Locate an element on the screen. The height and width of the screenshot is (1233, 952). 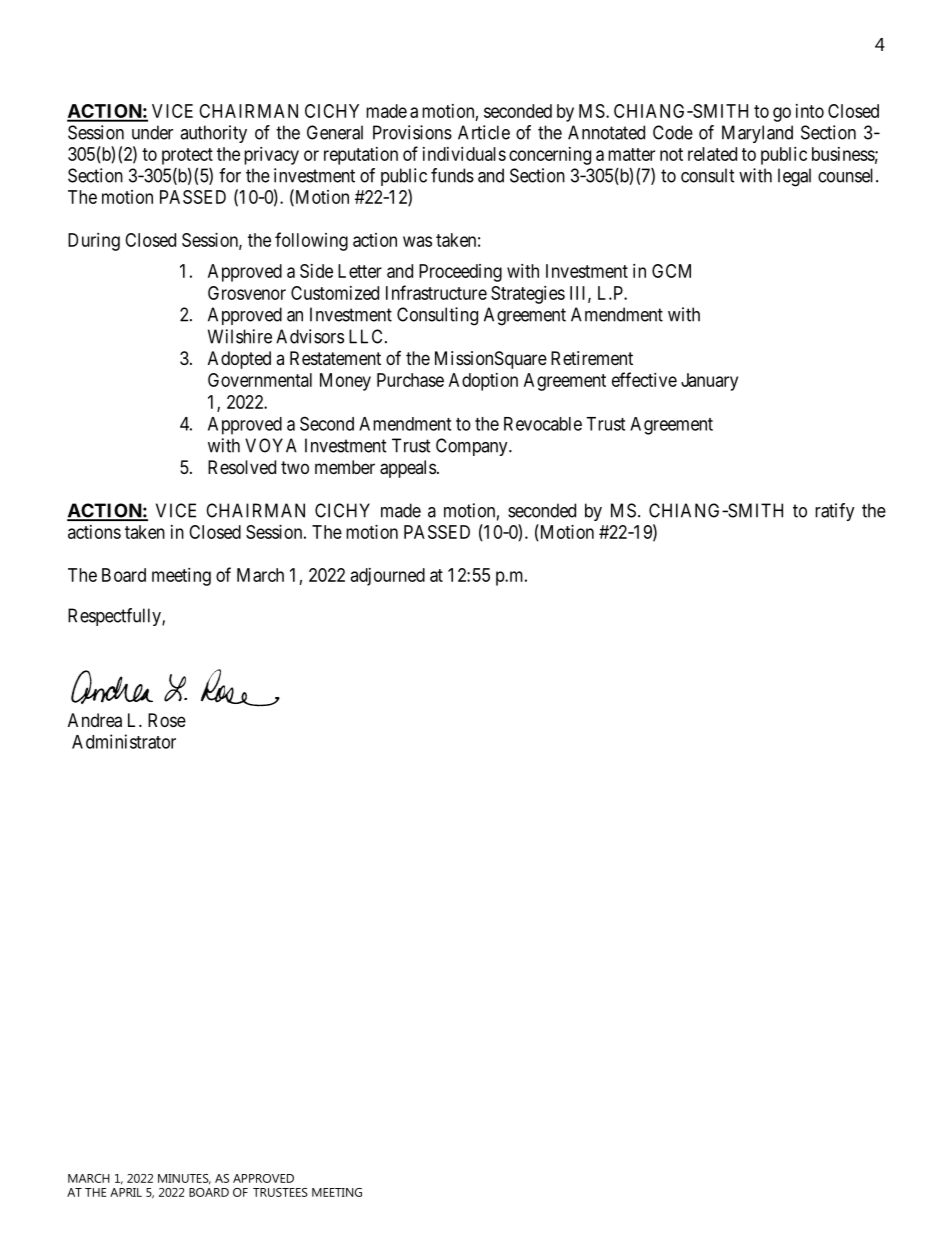
protect is located at coordinates (187, 156).
